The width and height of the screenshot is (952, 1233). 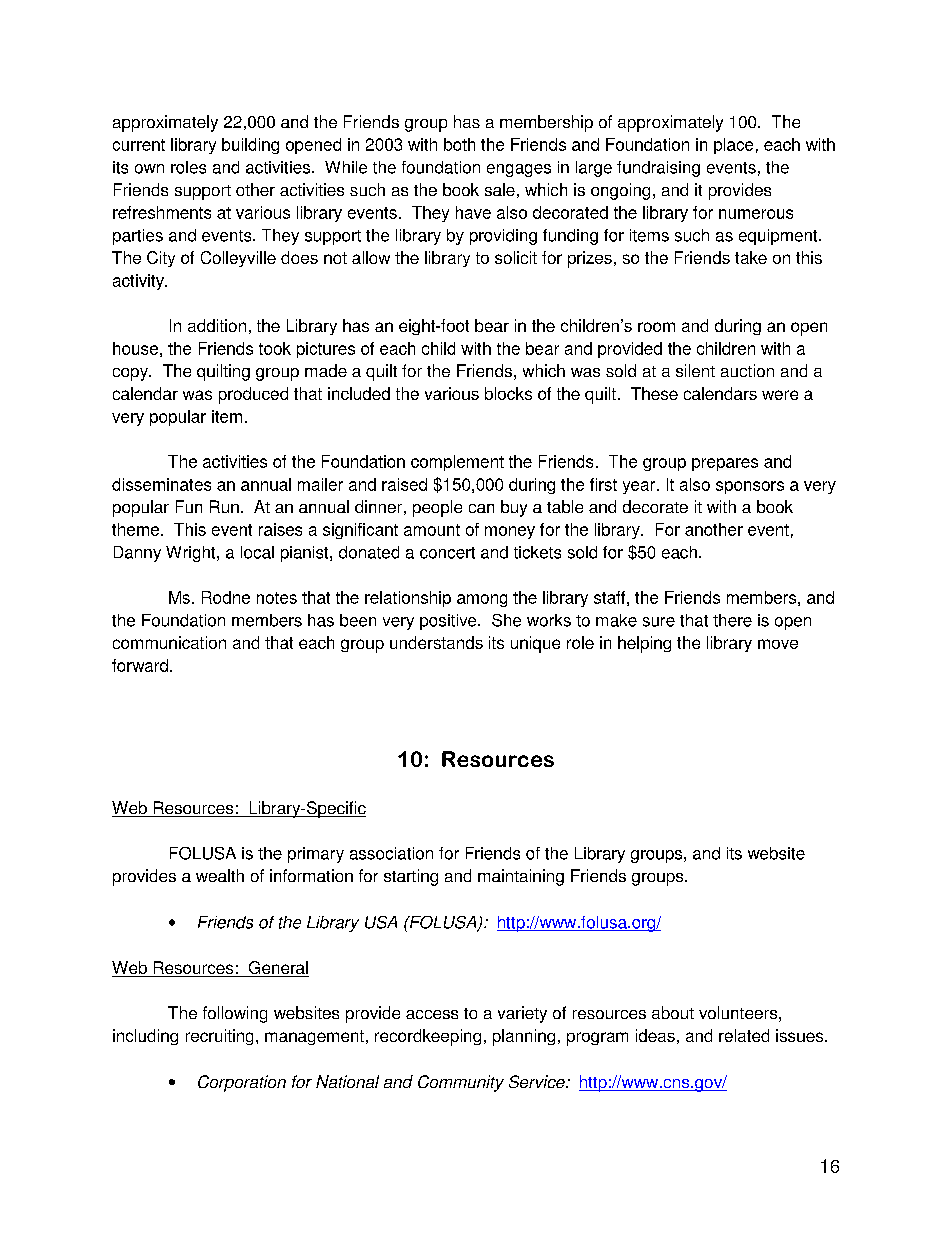 What do you see at coordinates (219, 1037) in the screenshot?
I see `recruiting` at bounding box center [219, 1037].
